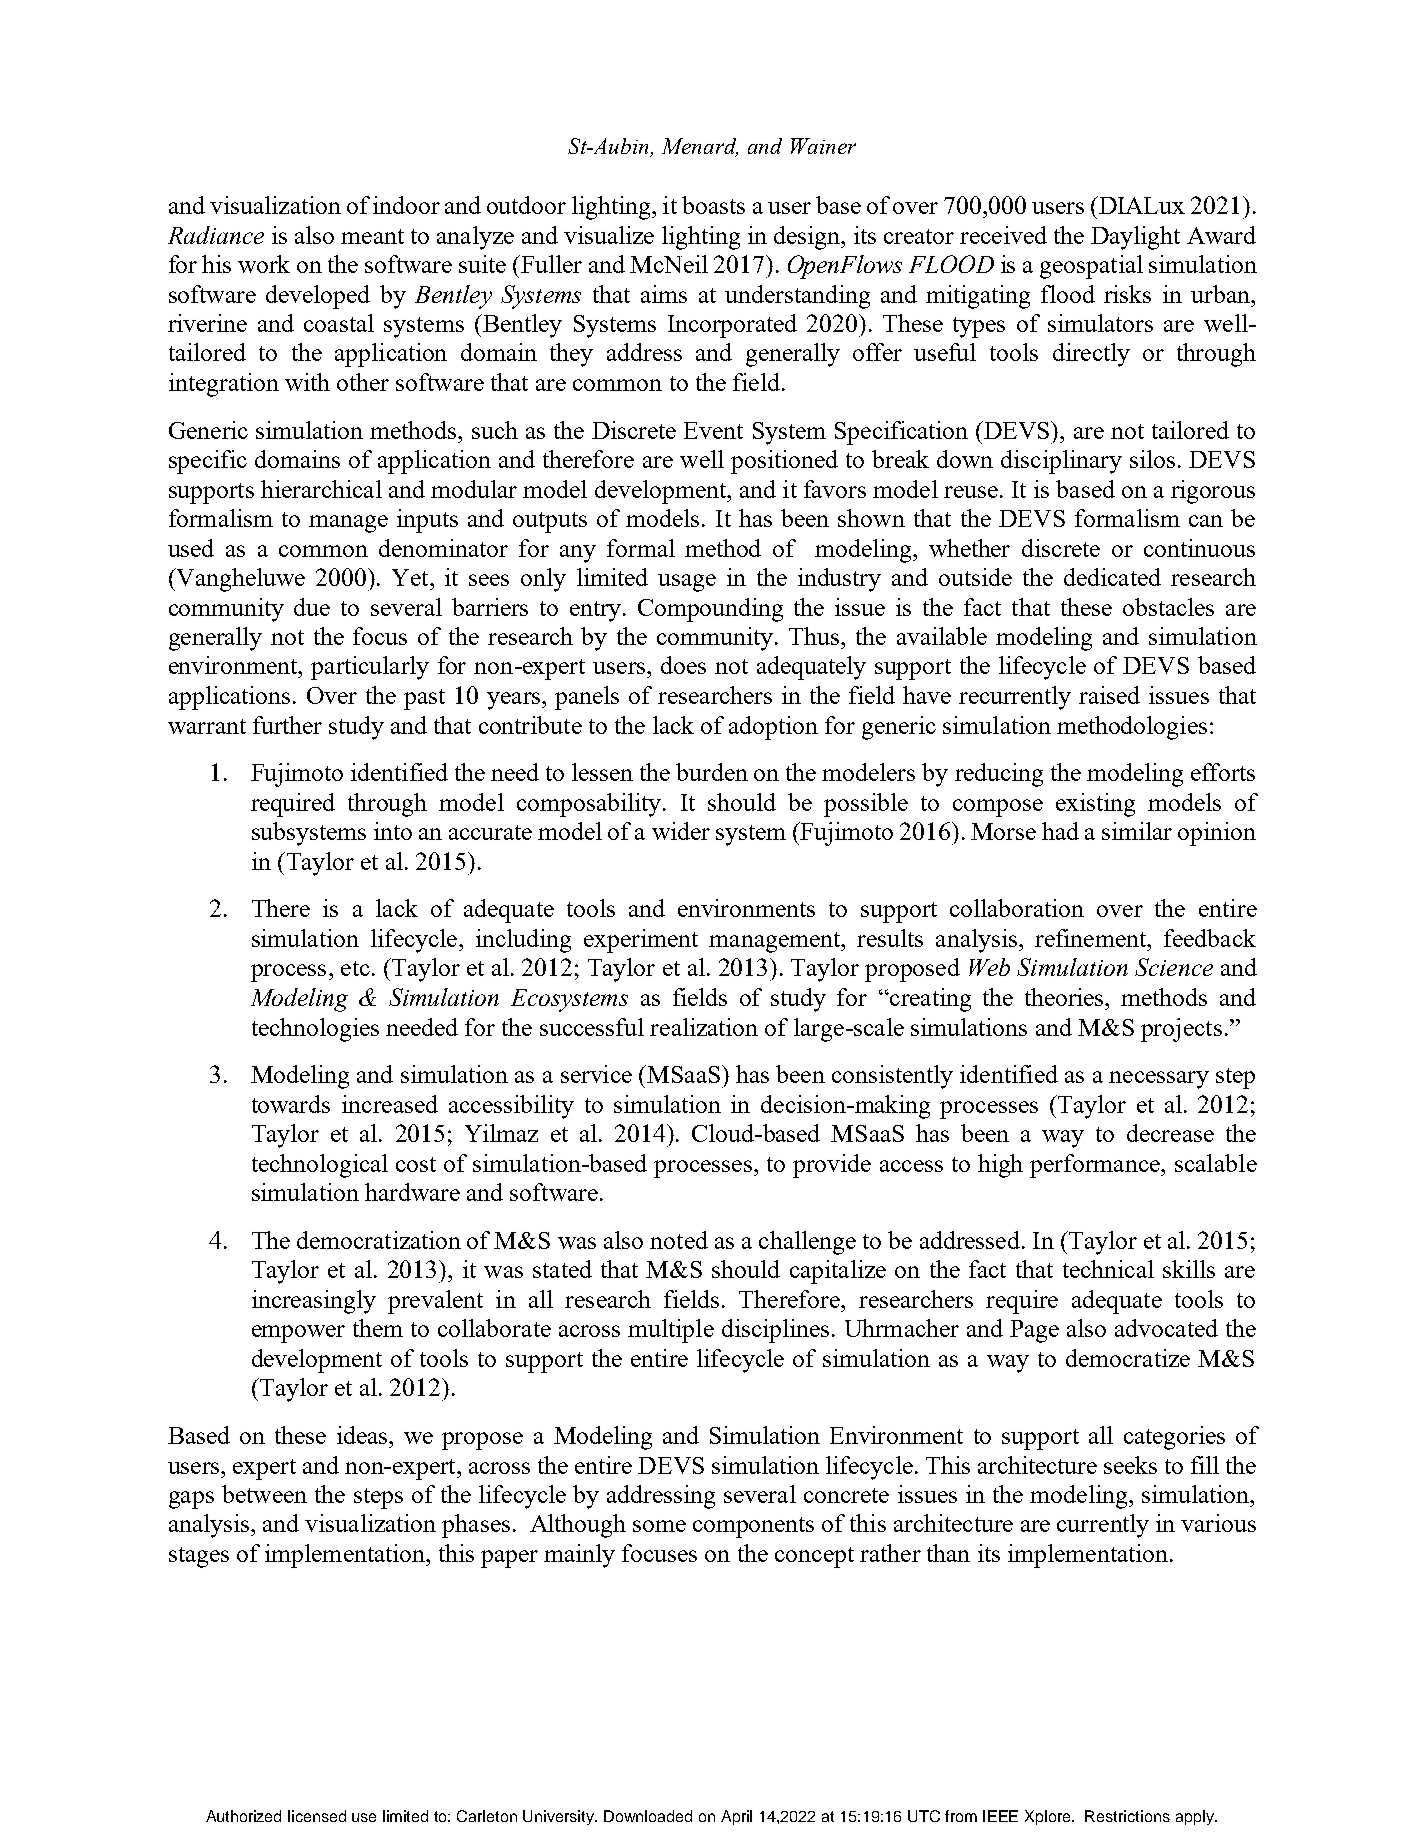  I want to click on meant, so click(372, 236).
